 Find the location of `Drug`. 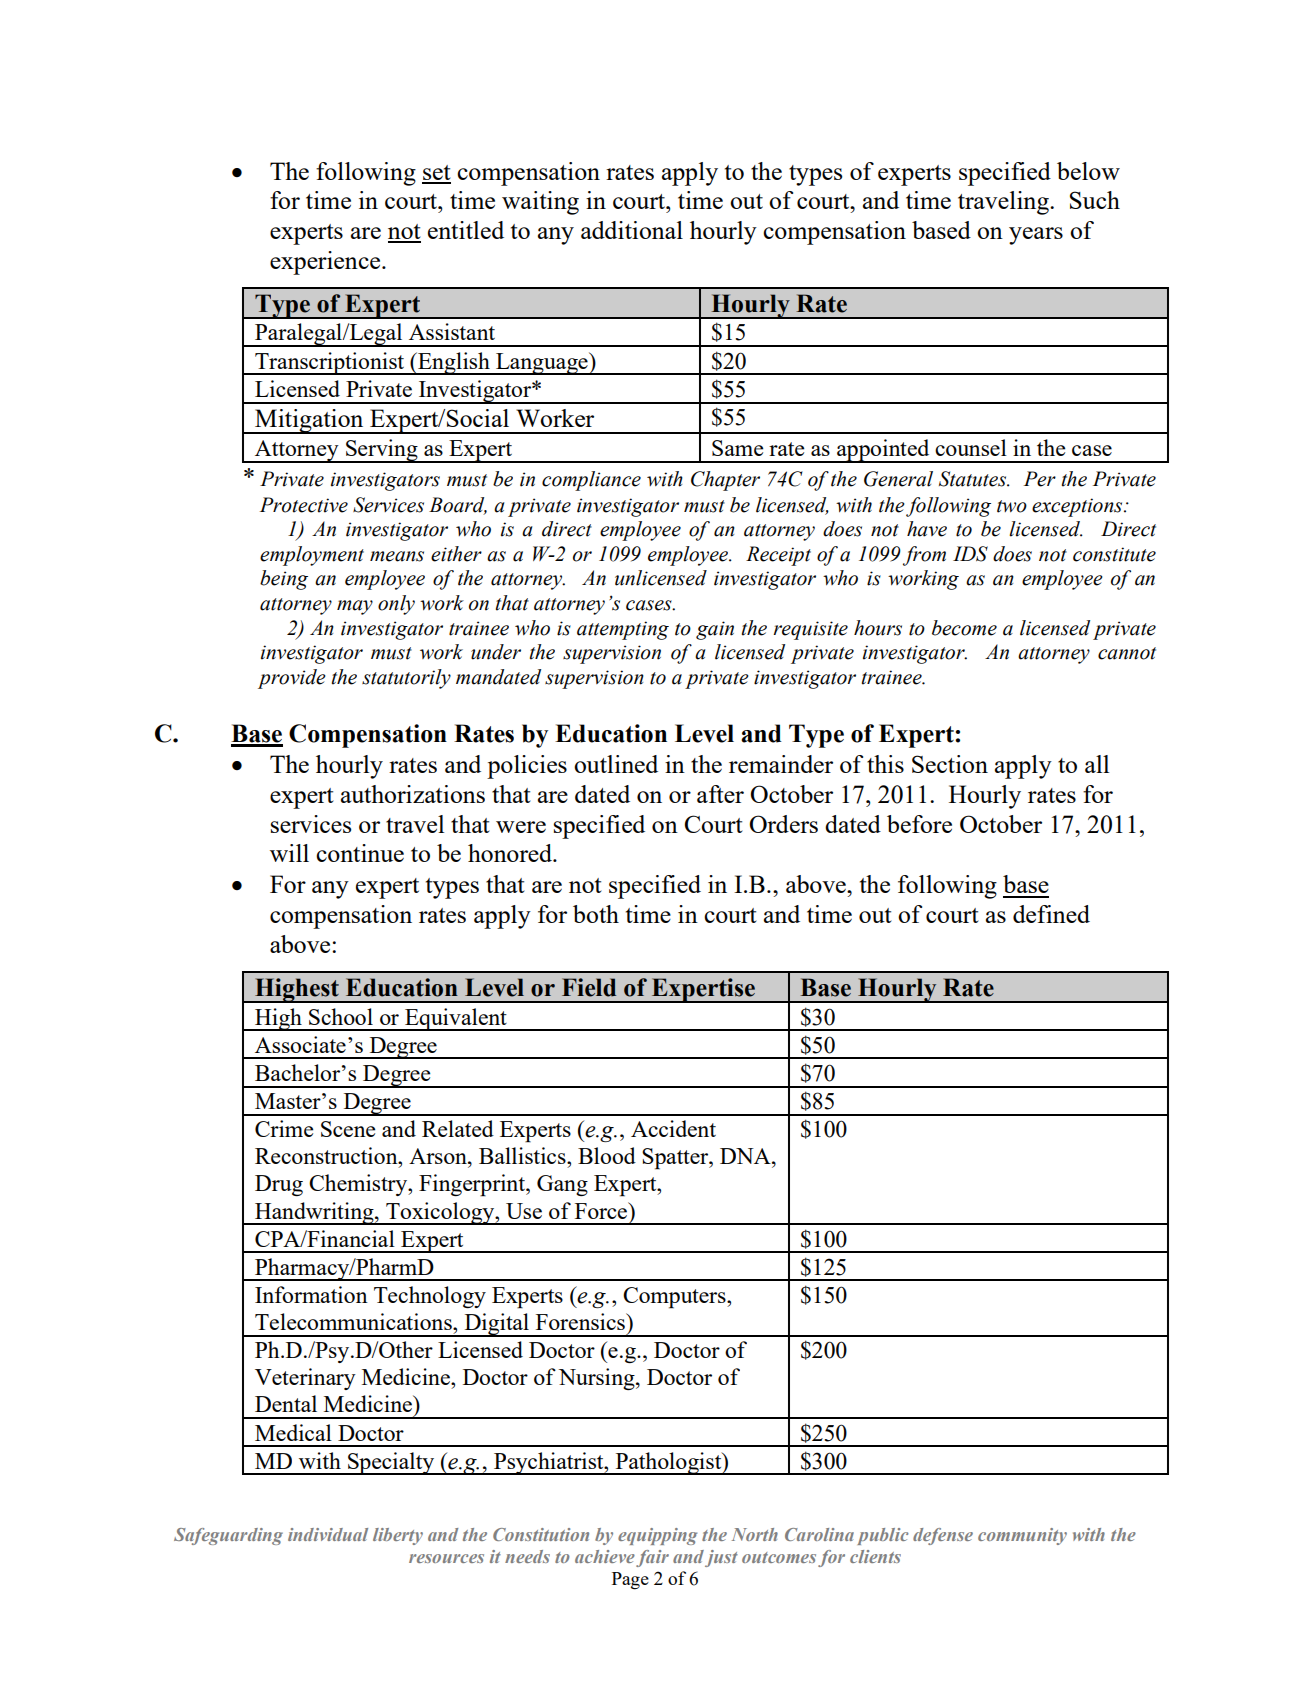

Drug is located at coordinates (279, 1185).
